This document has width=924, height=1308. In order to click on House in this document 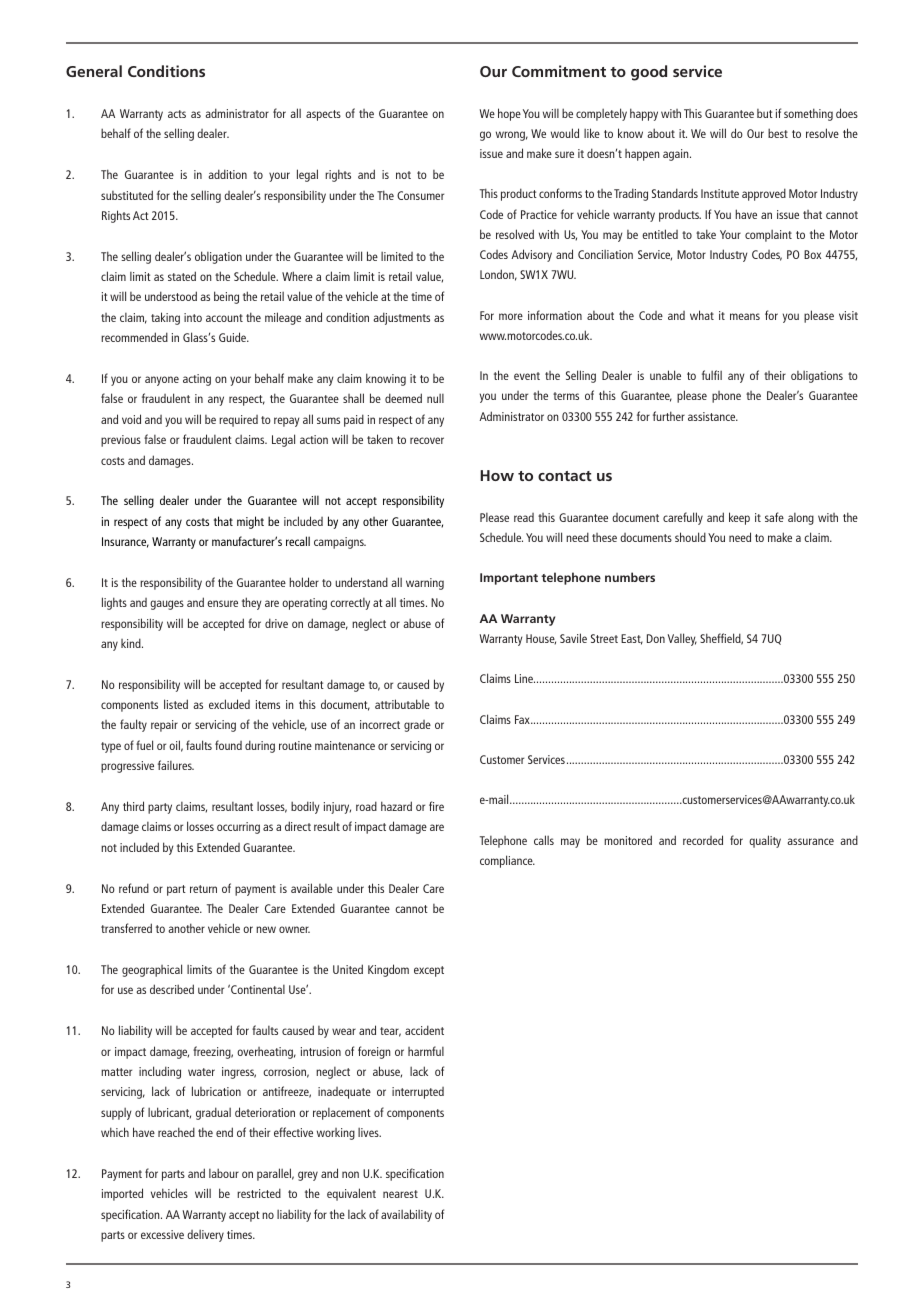, I will do `click(541, 639)`.
